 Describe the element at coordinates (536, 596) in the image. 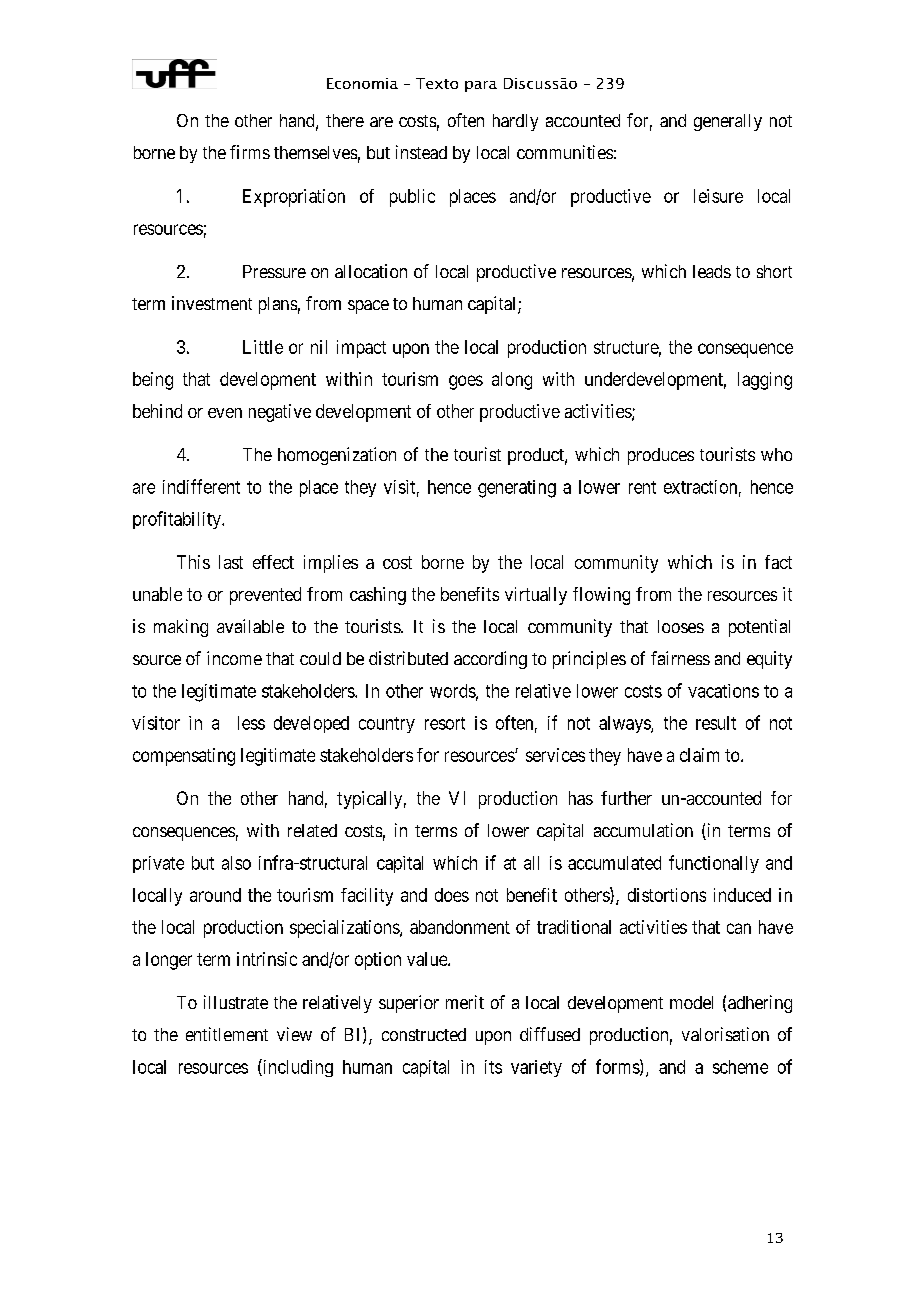

I see `virtually` at that location.
